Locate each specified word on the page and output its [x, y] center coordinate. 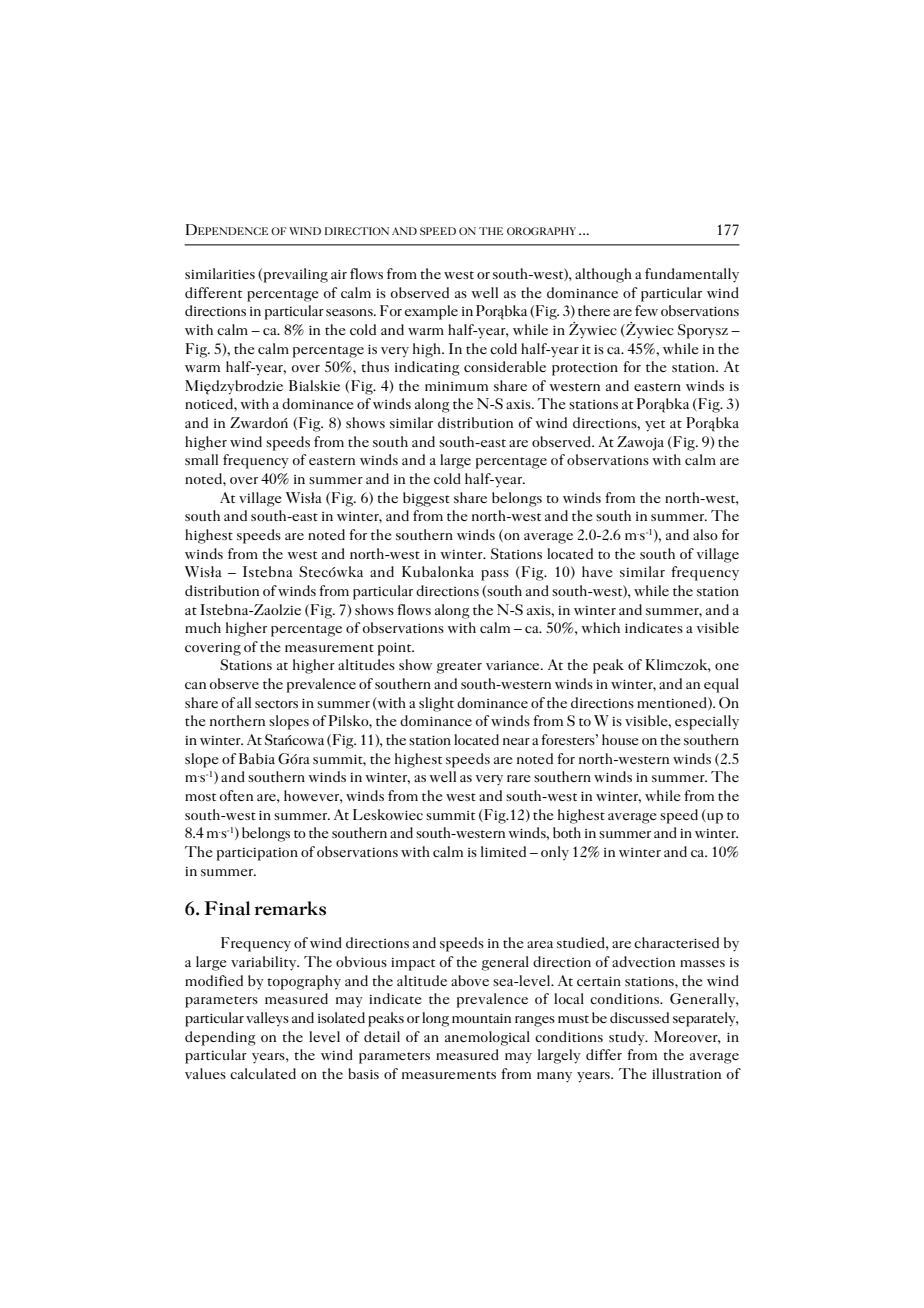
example [431, 312]
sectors [276, 704]
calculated [263, 1073]
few [646, 310]
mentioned [673, 703]
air [339, 274]
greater [459, 668]
